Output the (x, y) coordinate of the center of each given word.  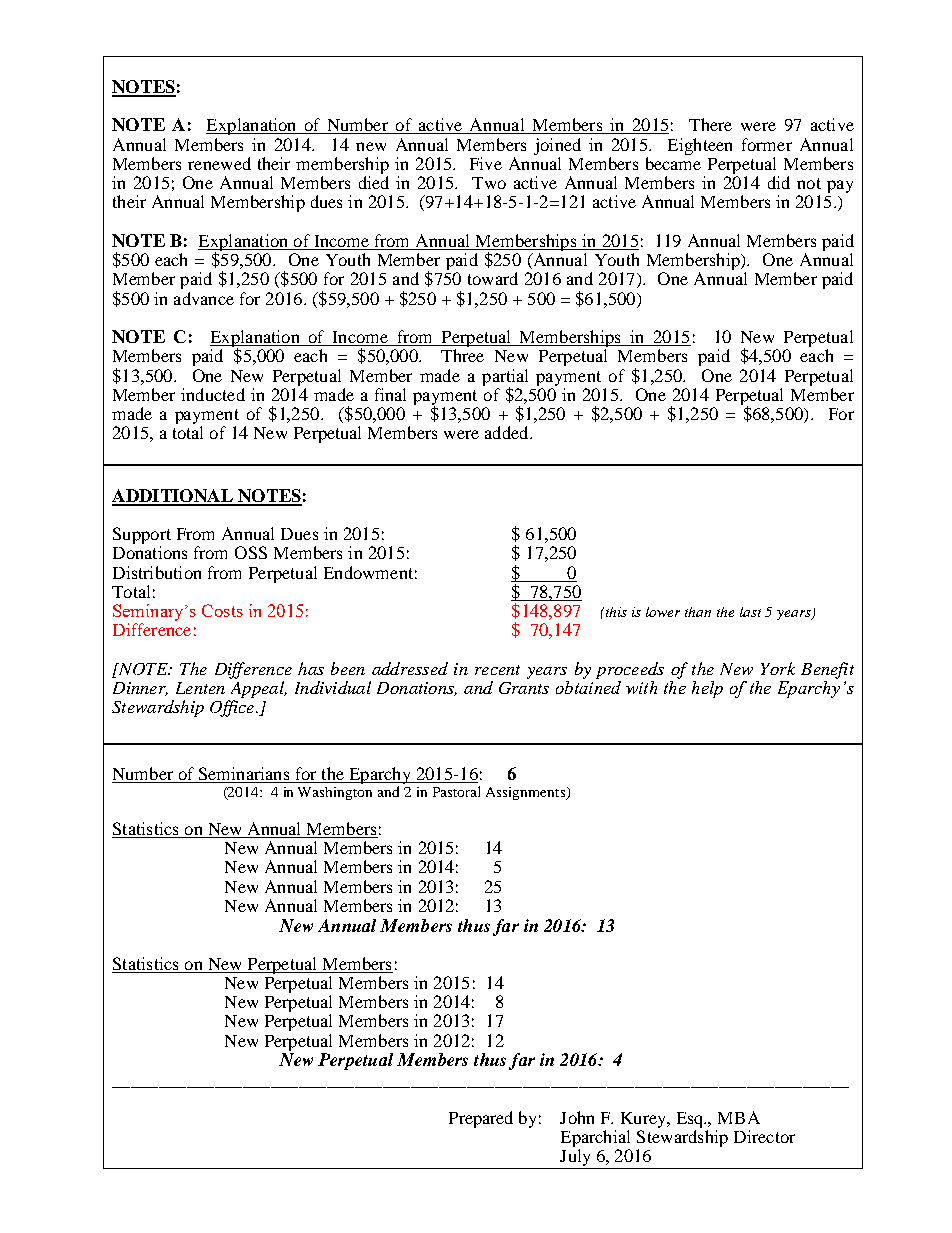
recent (497, 670)
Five (486, 163)
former (767, 144)
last (750, 612)
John (577, 1117)
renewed (219, 163)
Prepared (481, 1119)
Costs (222, 610)
